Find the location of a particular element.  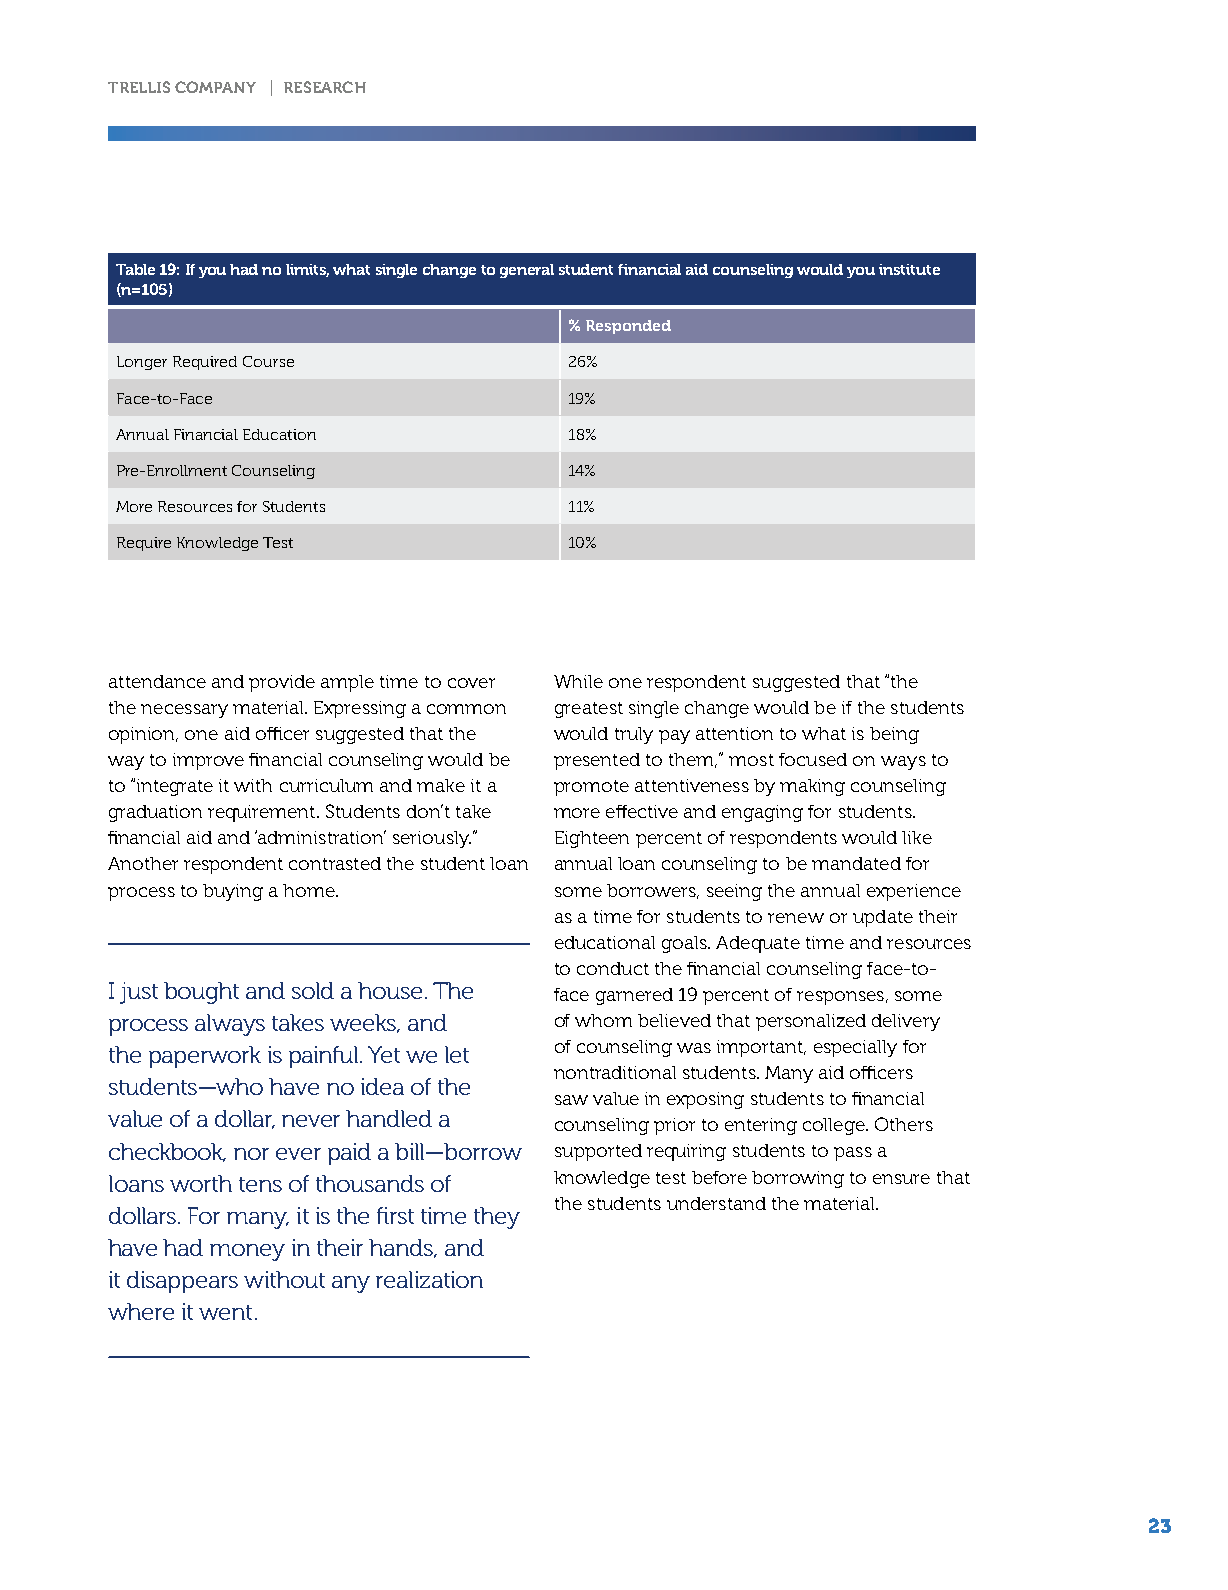

necessary is located at coordinates (184, 711).
